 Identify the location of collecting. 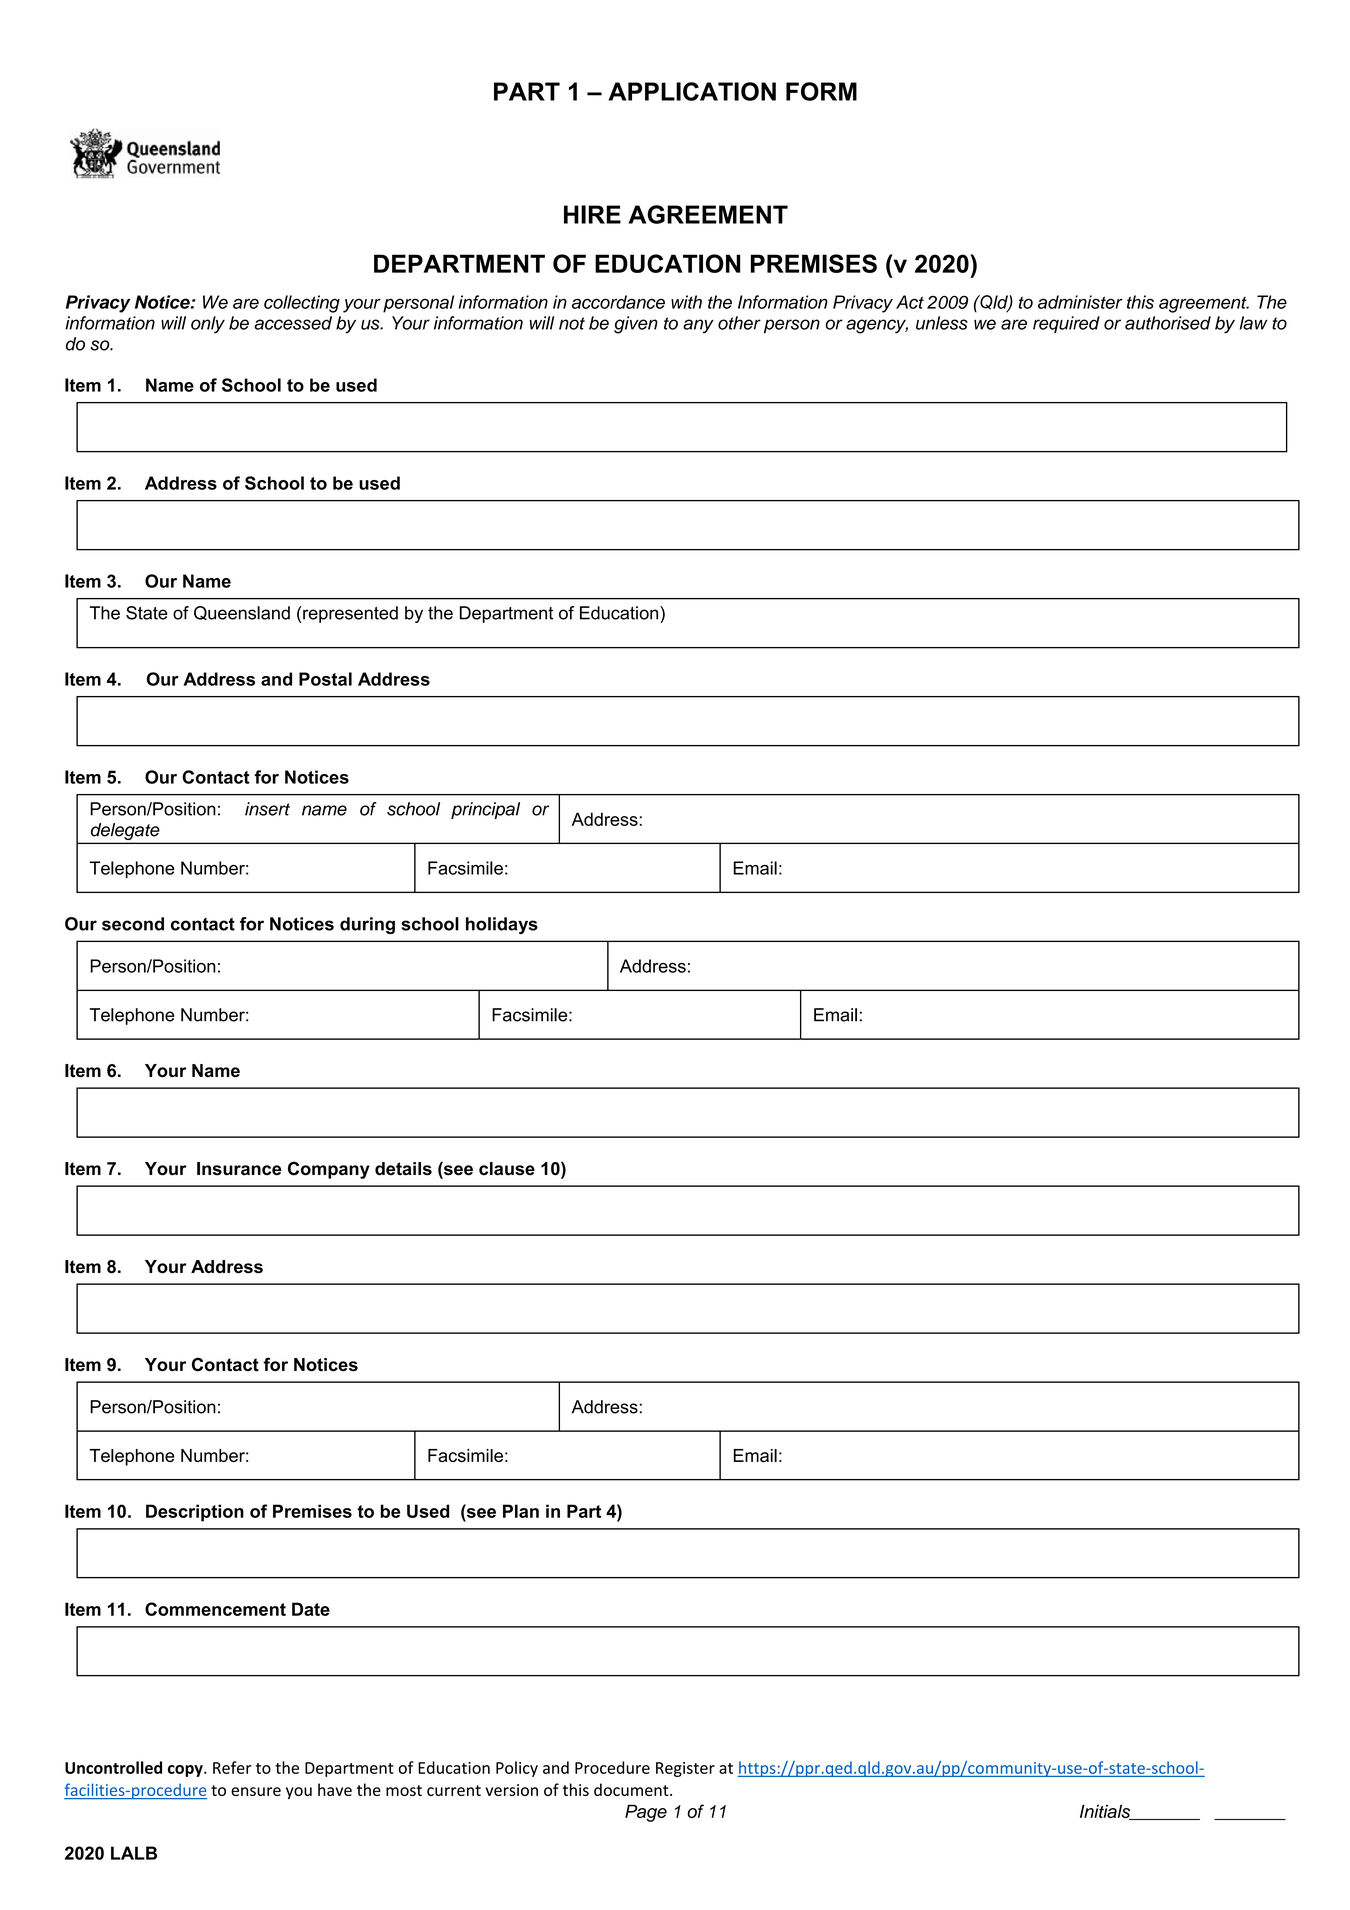
(302, 304).
